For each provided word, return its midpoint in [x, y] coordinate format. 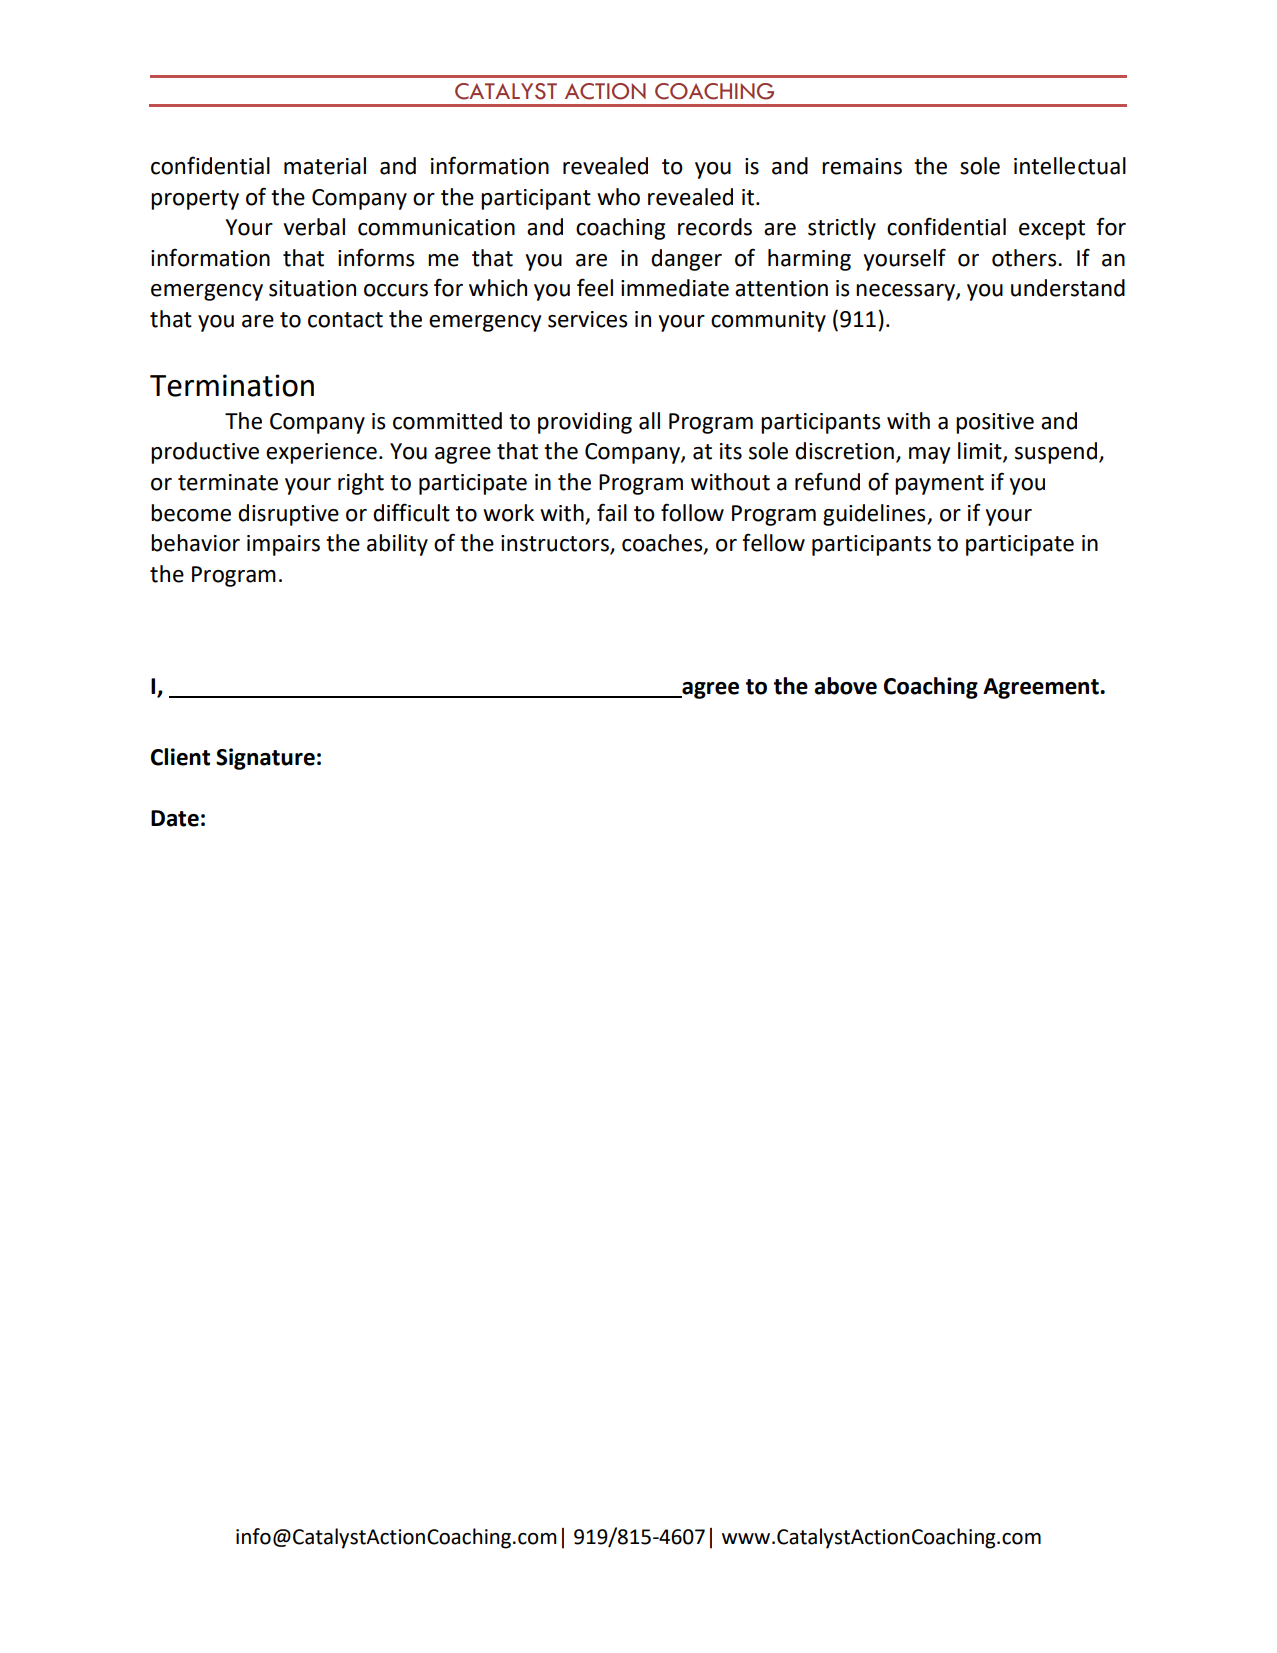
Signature [265, 759]
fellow [773, 542]
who [618, 197]
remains [862, 166]
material [325, 166]
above [845, 686]
